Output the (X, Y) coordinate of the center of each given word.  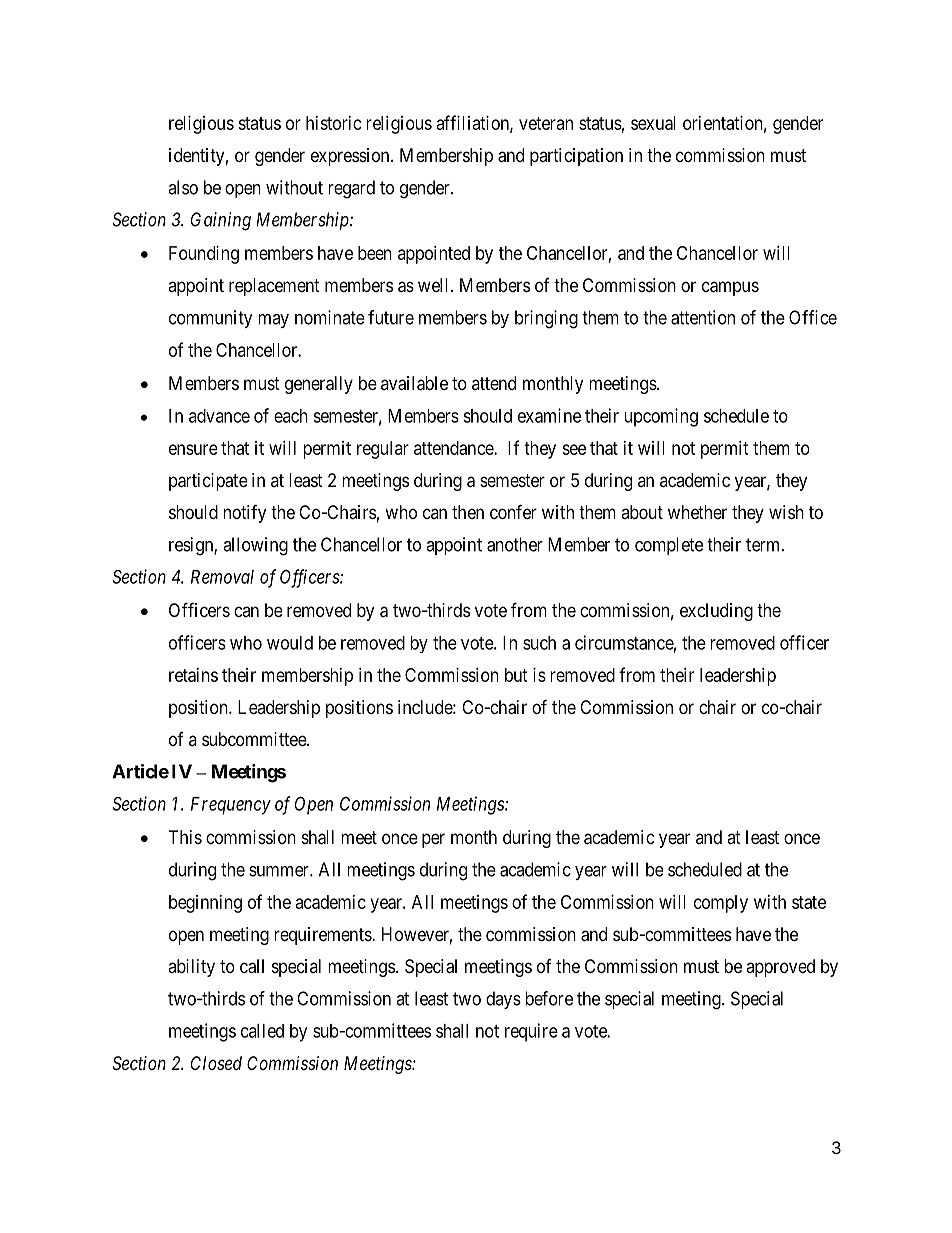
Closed (216, 1063)
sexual (653, 123)
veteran (546, 123)
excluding (716, 612)
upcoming (661, 417)
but (516, 675)
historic (334, 123)
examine (549, 415)
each (291, 416)
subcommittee (255, 739)
